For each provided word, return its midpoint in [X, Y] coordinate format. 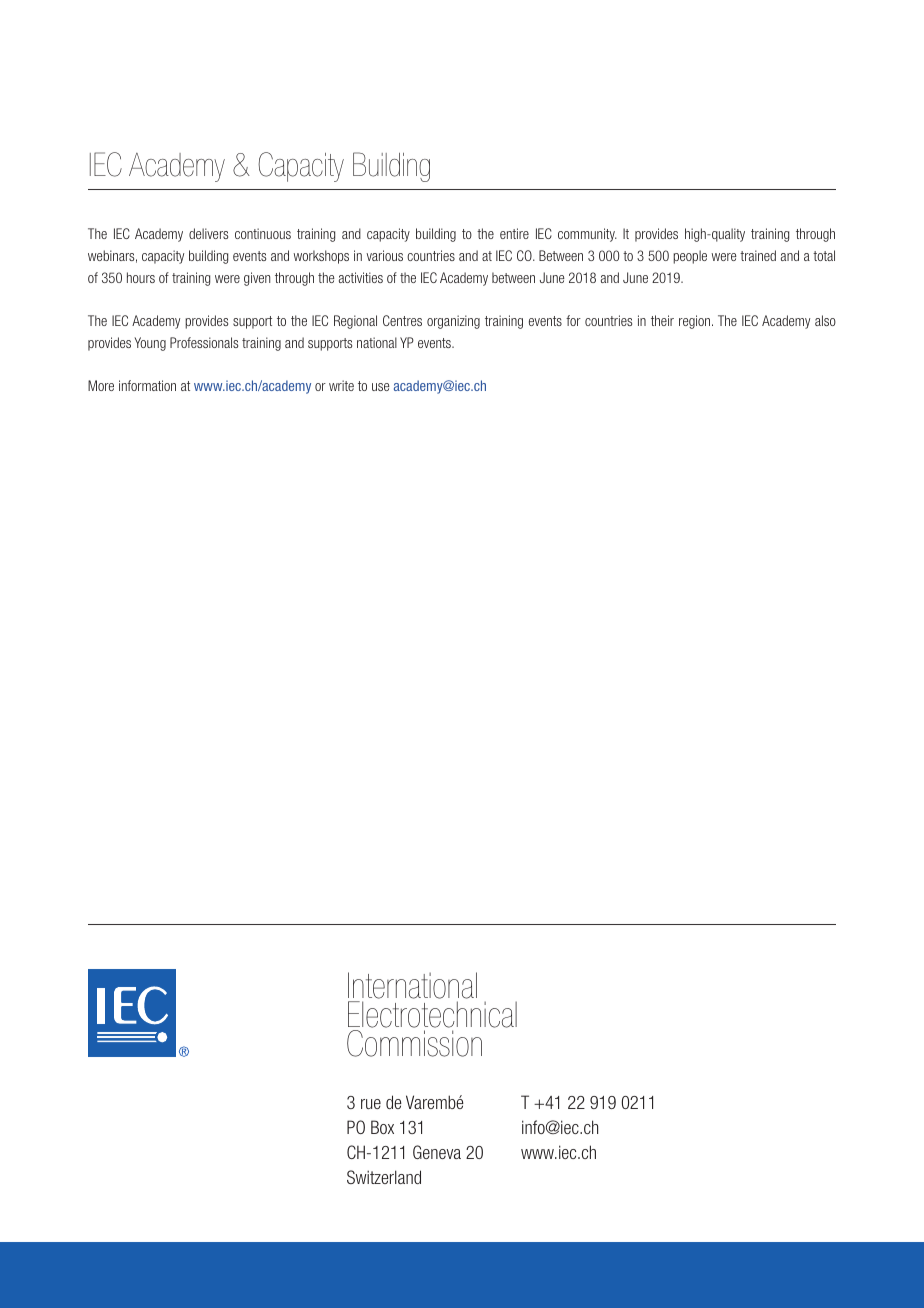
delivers [208, 233]
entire [514, 233]
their [662, 320]
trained [758, 255]
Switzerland [384, 1177]
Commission [414, 1043]
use [381, 387]
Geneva [437, 1152]
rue [371, 1104]
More [101, 385]
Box [382, 1127]
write [341, 385]
